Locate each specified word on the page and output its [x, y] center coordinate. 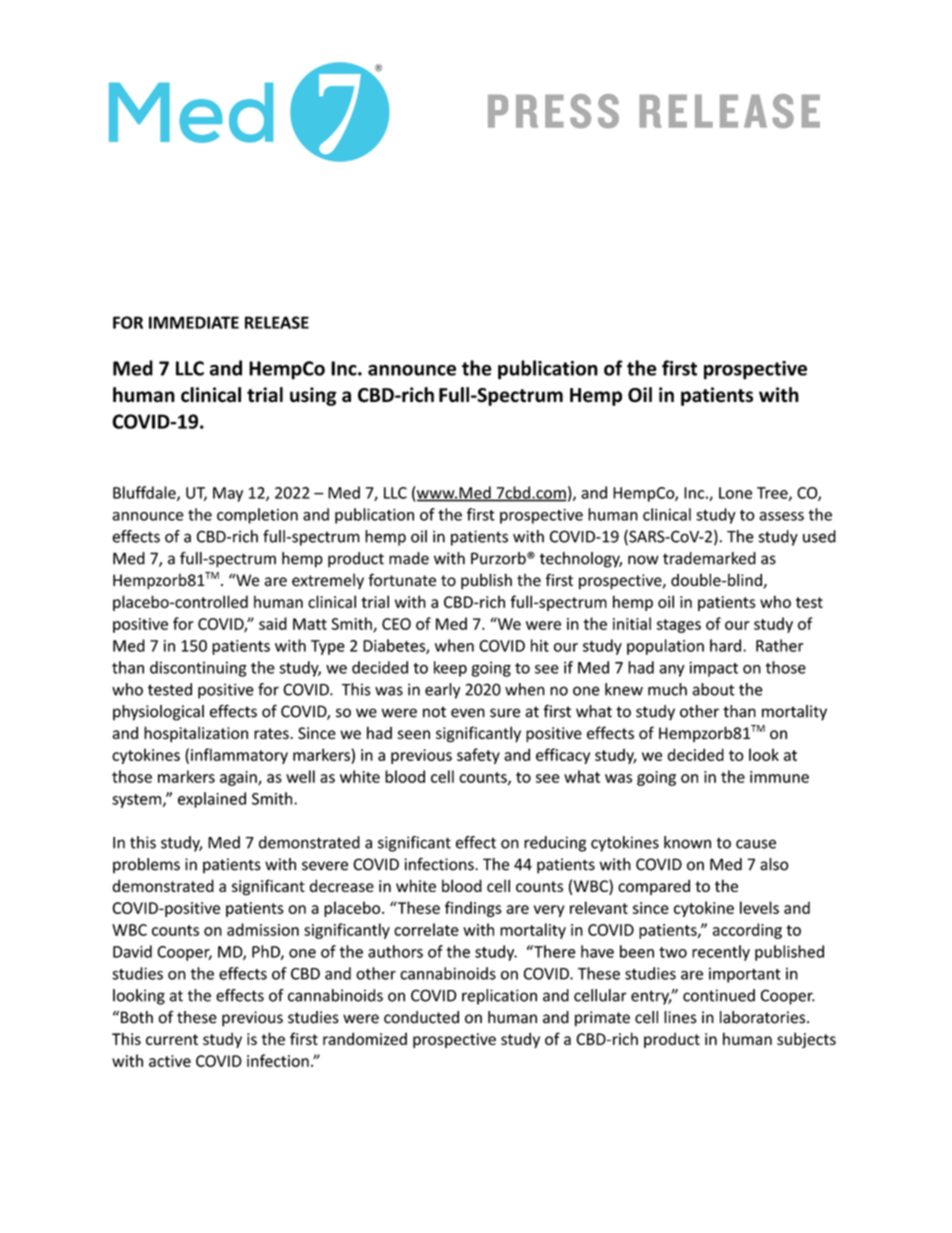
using [313, 396]
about [713, 689]
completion [257, 516]
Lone [735, 493]
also [774, 864]
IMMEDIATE [194, 322]
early [442, 691]
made [409, 558]
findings [473, 909]
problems [146, 866]
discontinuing [198, 669]
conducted [421, 1017]
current [172, 1039]
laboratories [764, 1017]
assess [781, 516]
